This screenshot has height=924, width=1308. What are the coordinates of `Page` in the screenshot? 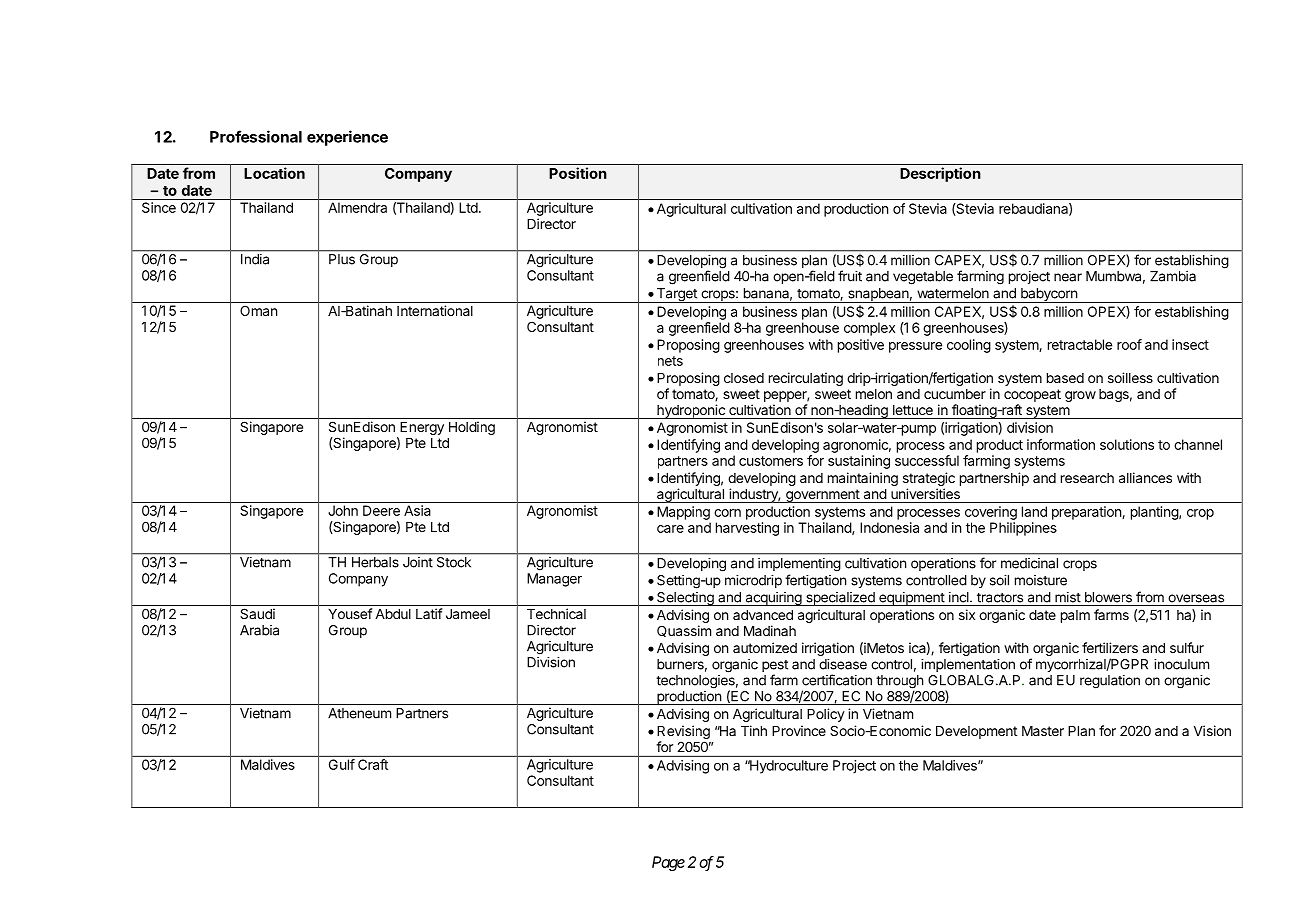 It's located at (668, 863).
